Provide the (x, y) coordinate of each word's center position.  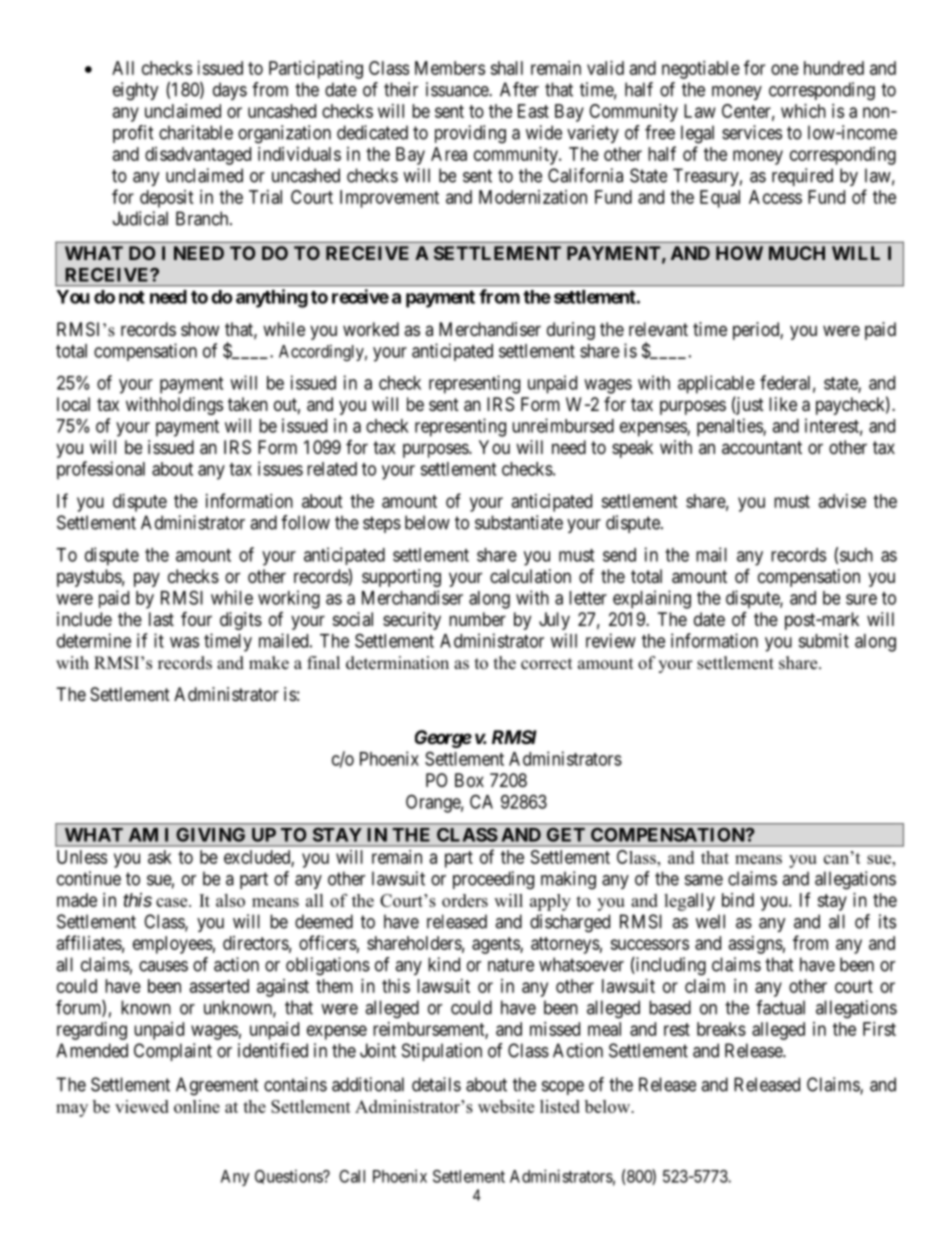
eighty (136, 91)
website (506, 1106)
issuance (458, 89)
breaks (721, 1029)
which (803, 111)
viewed (142, 1106)
